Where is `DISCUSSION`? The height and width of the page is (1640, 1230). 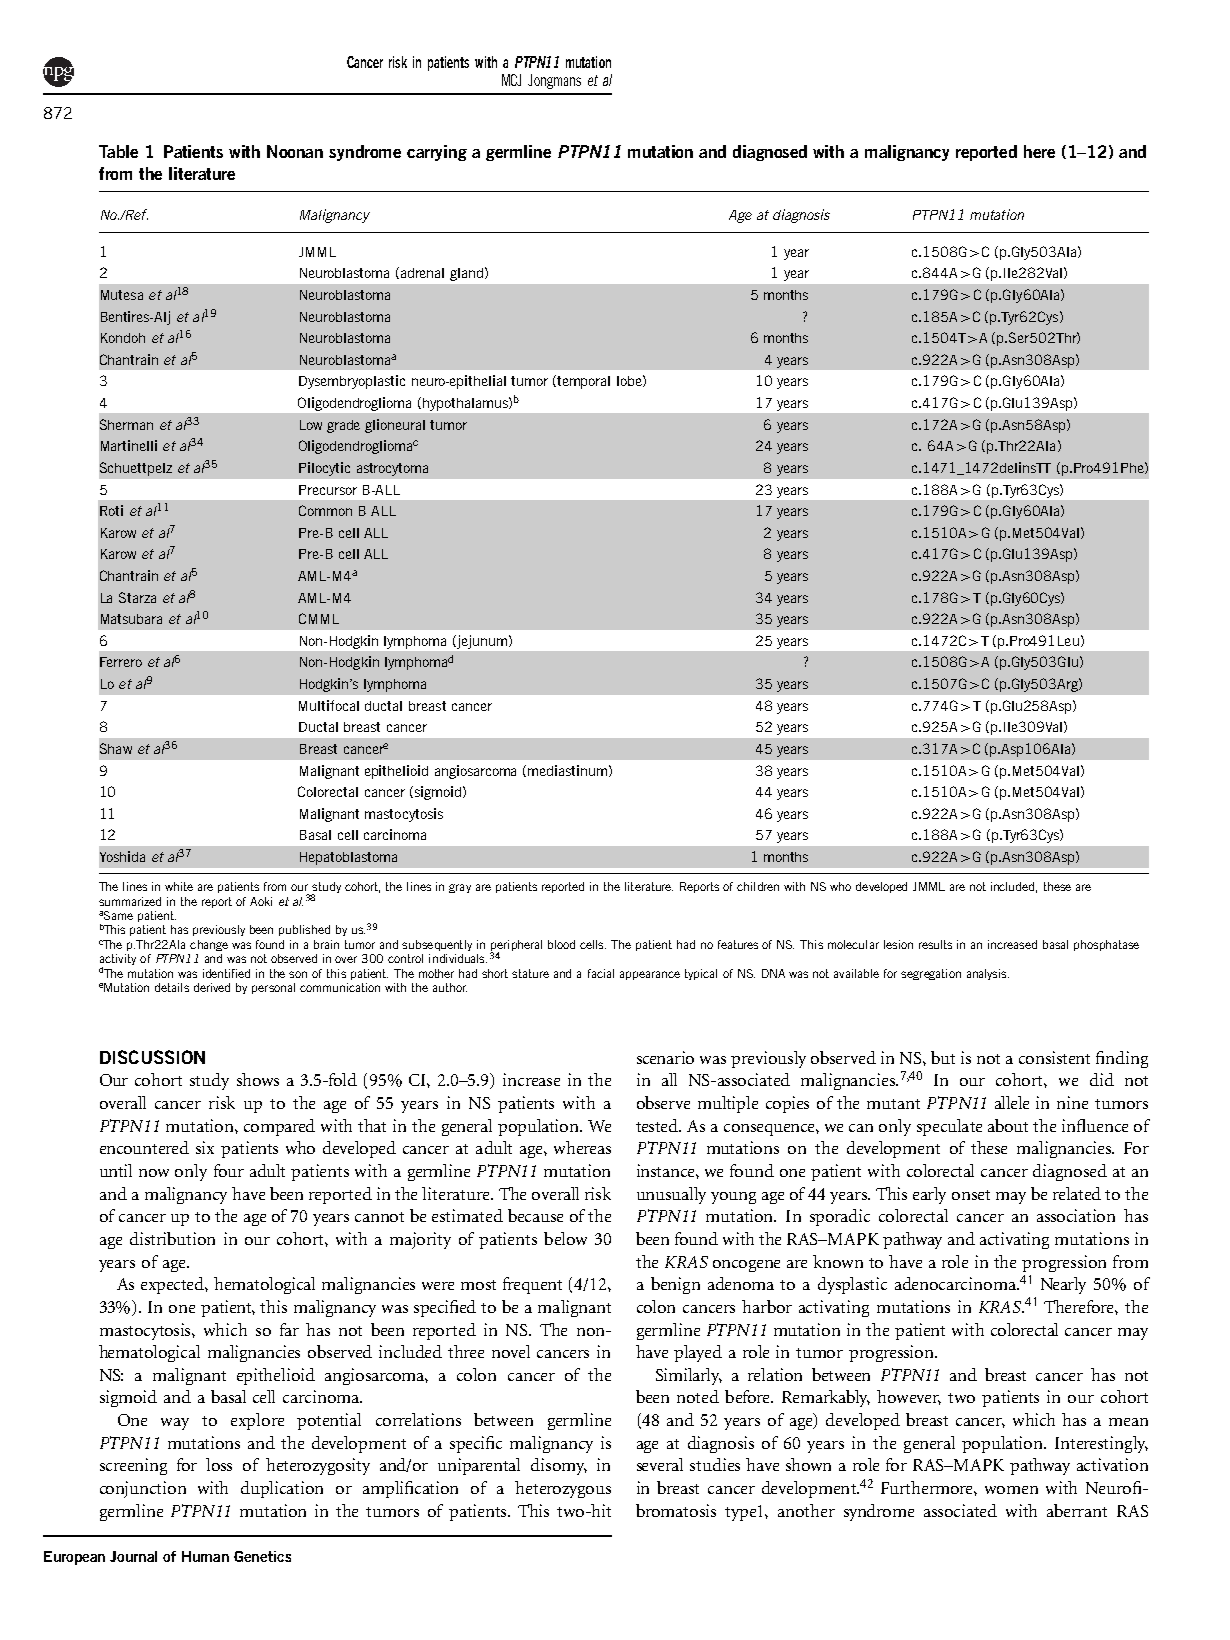 DISCUSSION is located at coordinates (152, 1057).
